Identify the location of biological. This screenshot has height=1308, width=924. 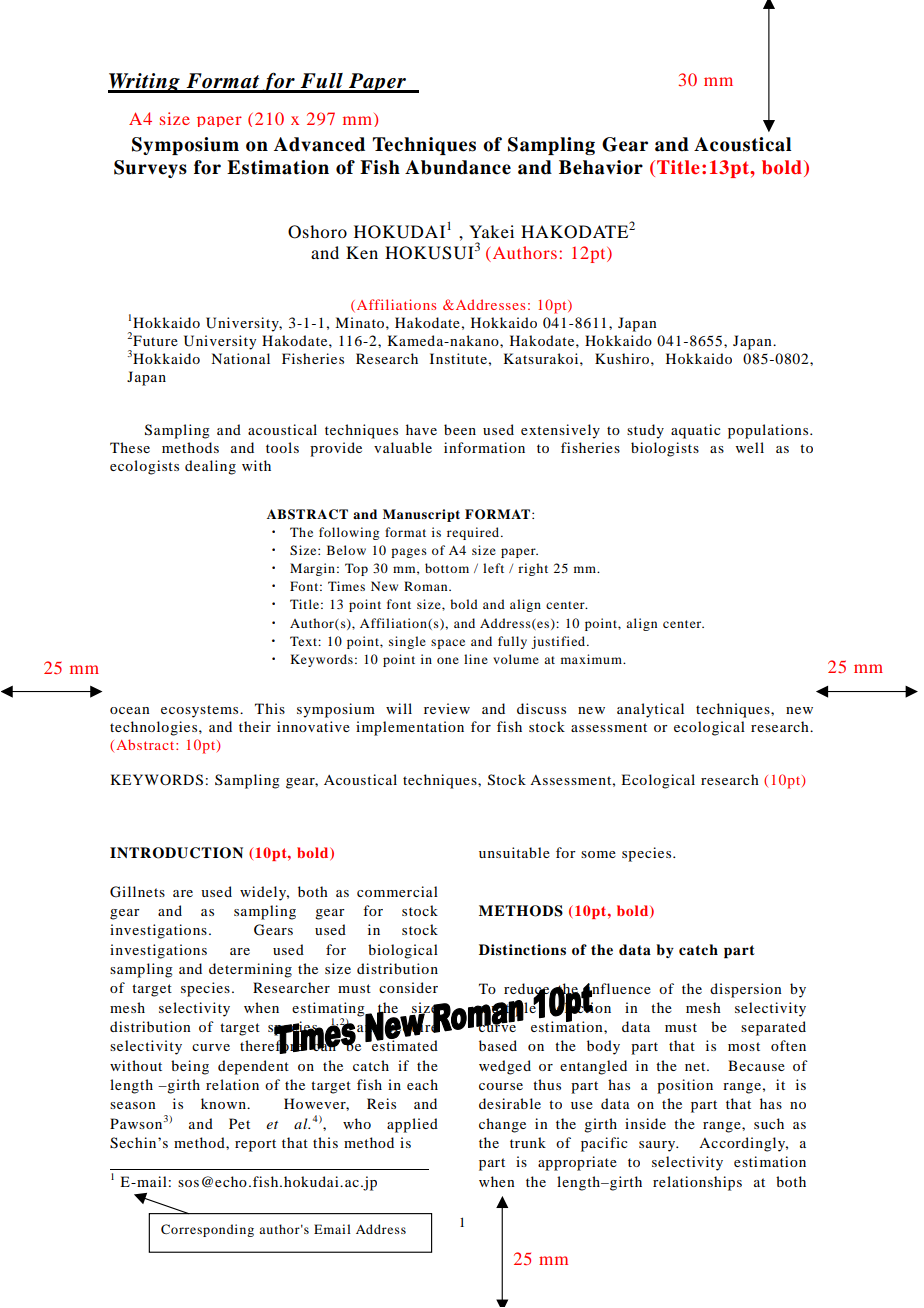
(403, 951).
